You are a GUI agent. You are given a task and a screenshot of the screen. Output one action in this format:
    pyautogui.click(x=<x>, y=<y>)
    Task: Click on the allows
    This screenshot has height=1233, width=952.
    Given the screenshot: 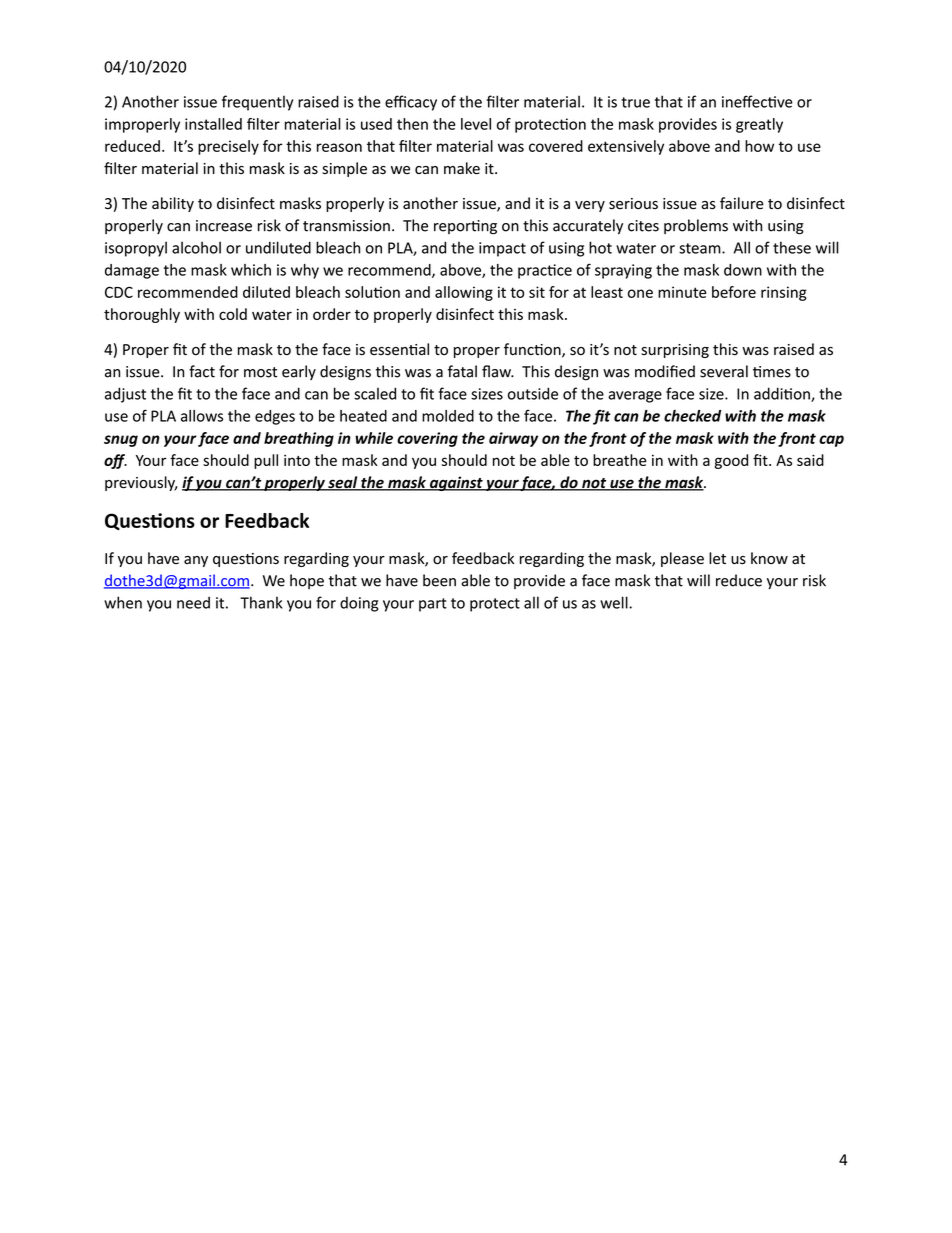 What is the action you would take?
    pyautogui.click(x=202, y=416)
